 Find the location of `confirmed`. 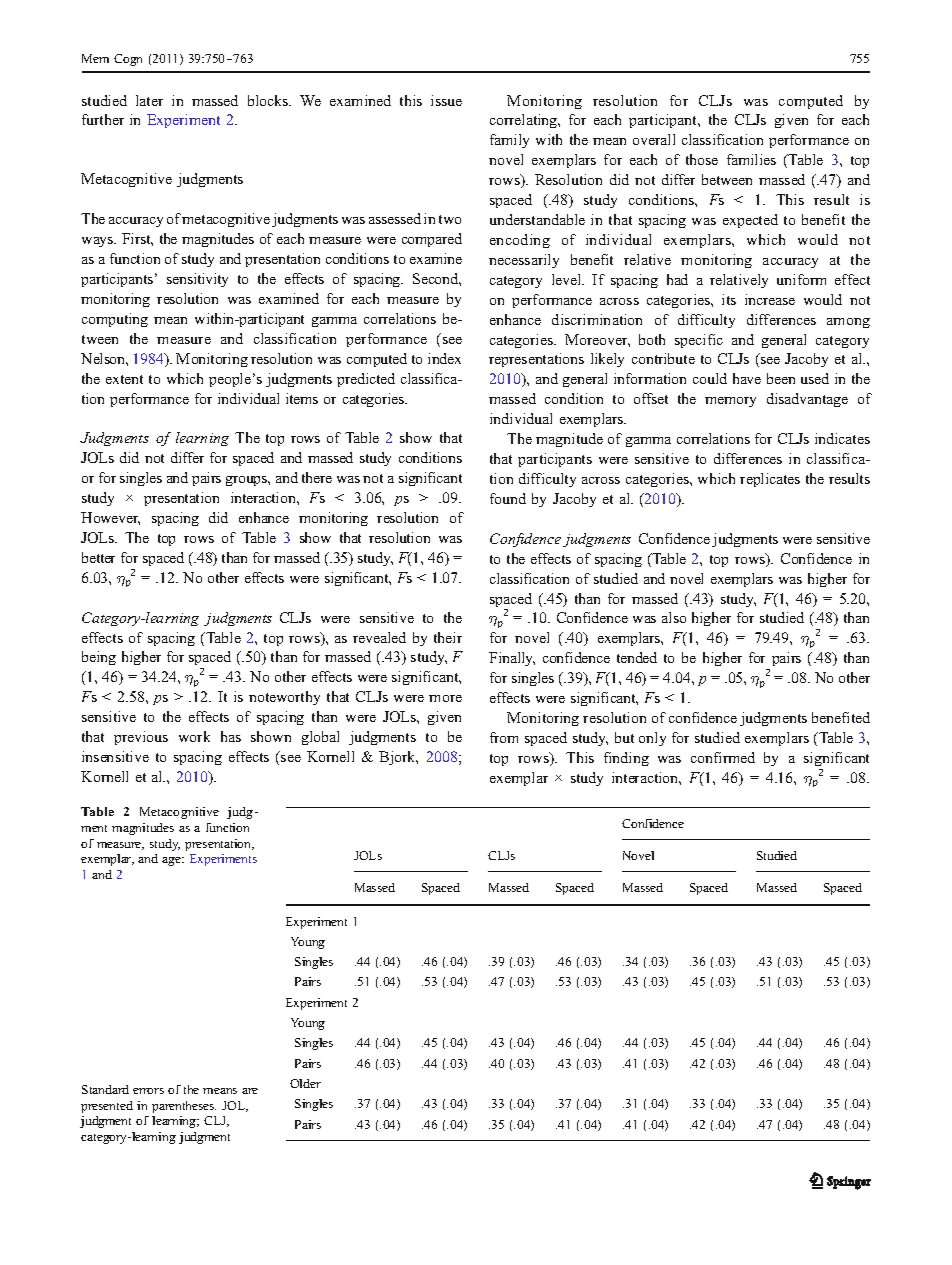

confirmed is located at coordinates (723, 757).
